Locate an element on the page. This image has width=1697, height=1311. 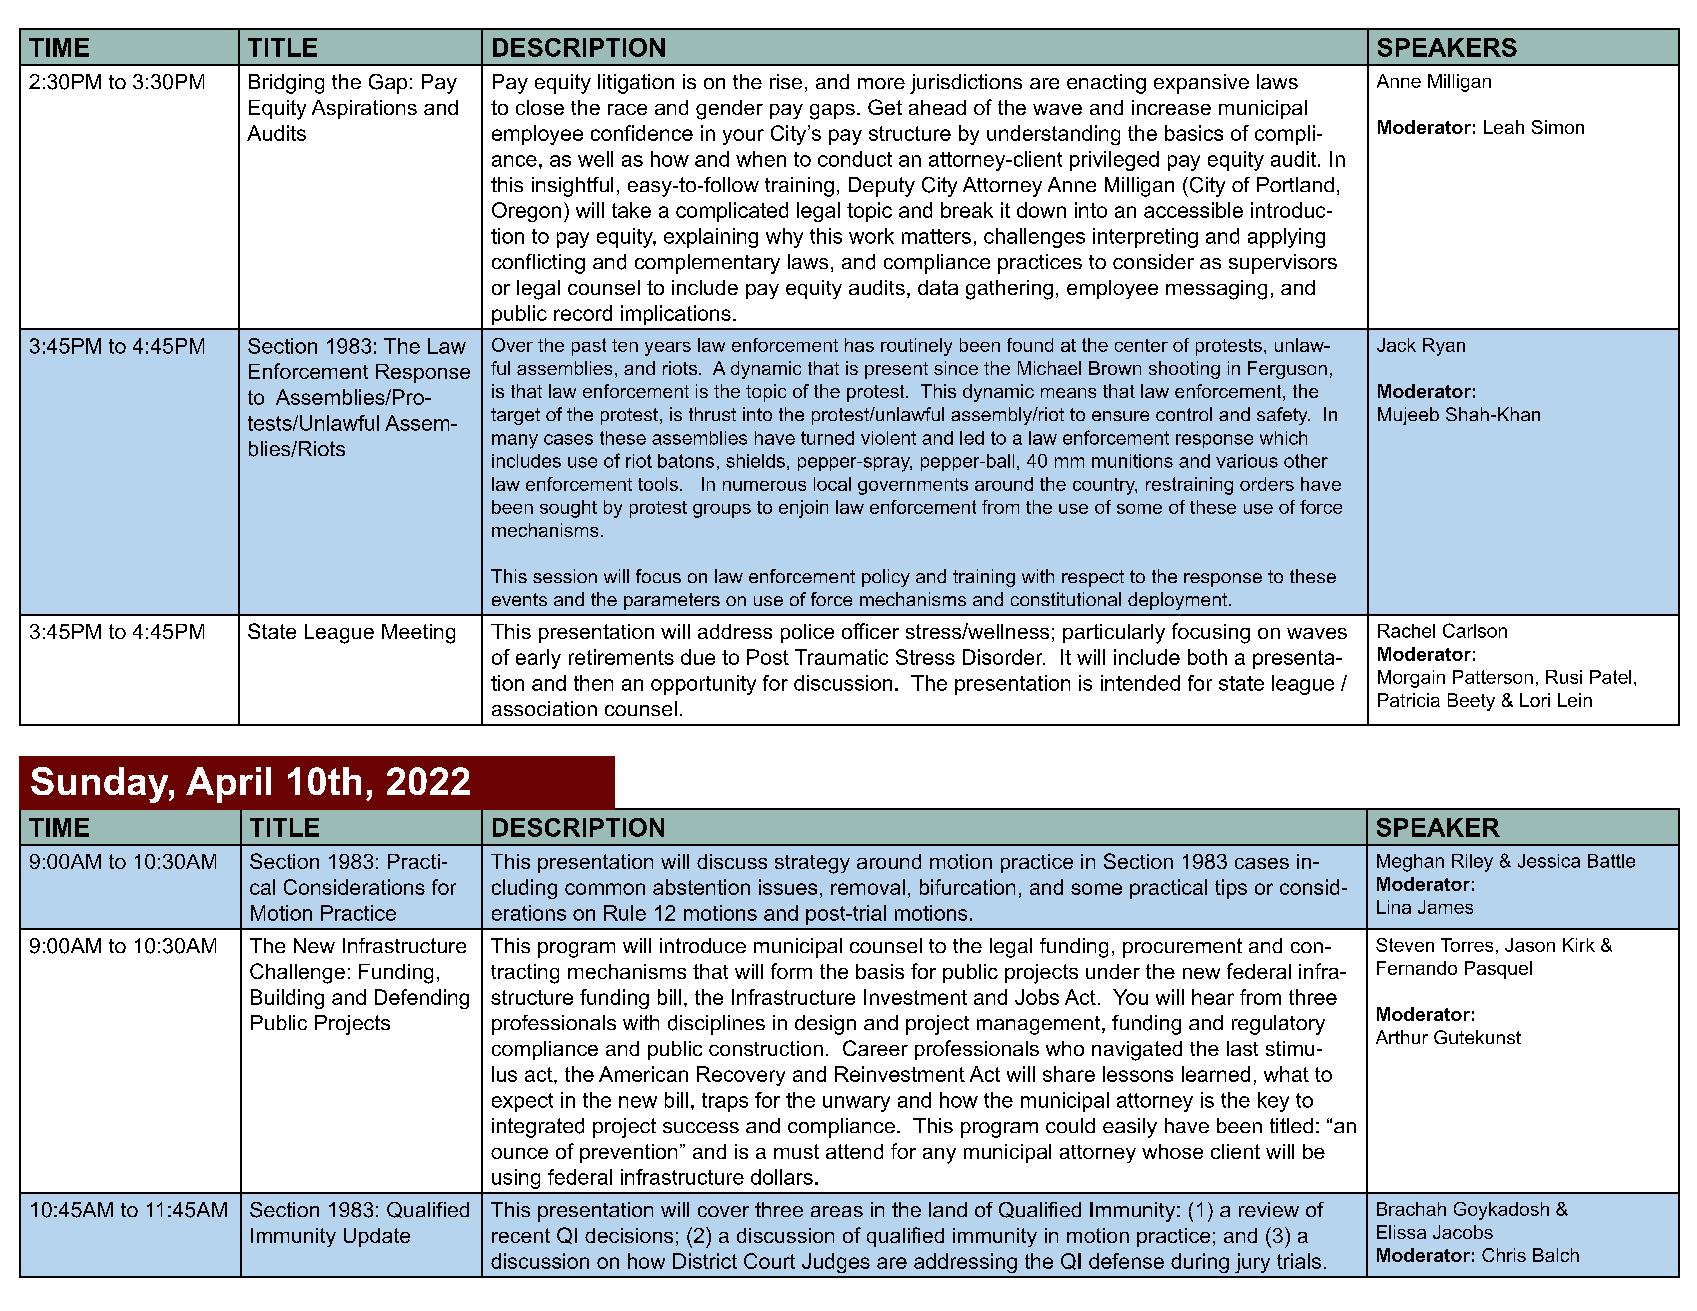
ahead is located at coordinates (937, 107).
